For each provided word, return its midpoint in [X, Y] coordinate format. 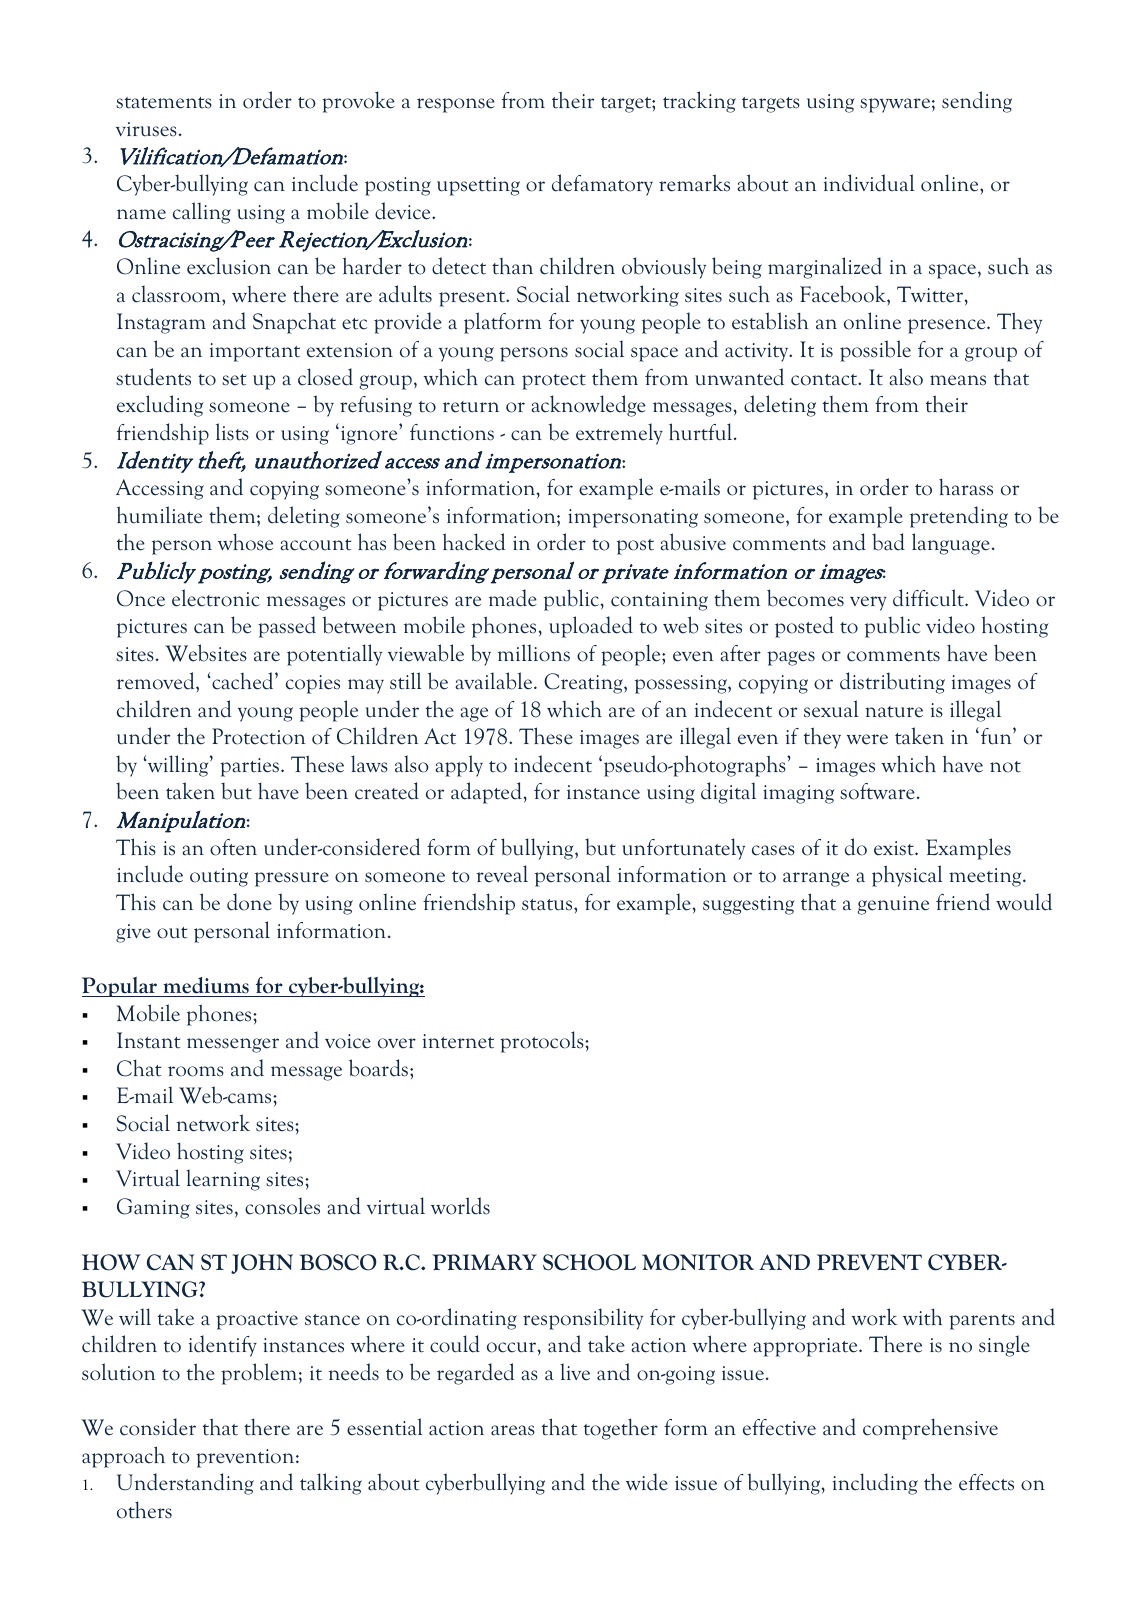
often [233, 847]
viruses [146, 129]
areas [513, 1430]
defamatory [602, 185]
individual [869, 183]
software [877, 791]
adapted [487, 793]
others [144, 1510]
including [875, 1484]
